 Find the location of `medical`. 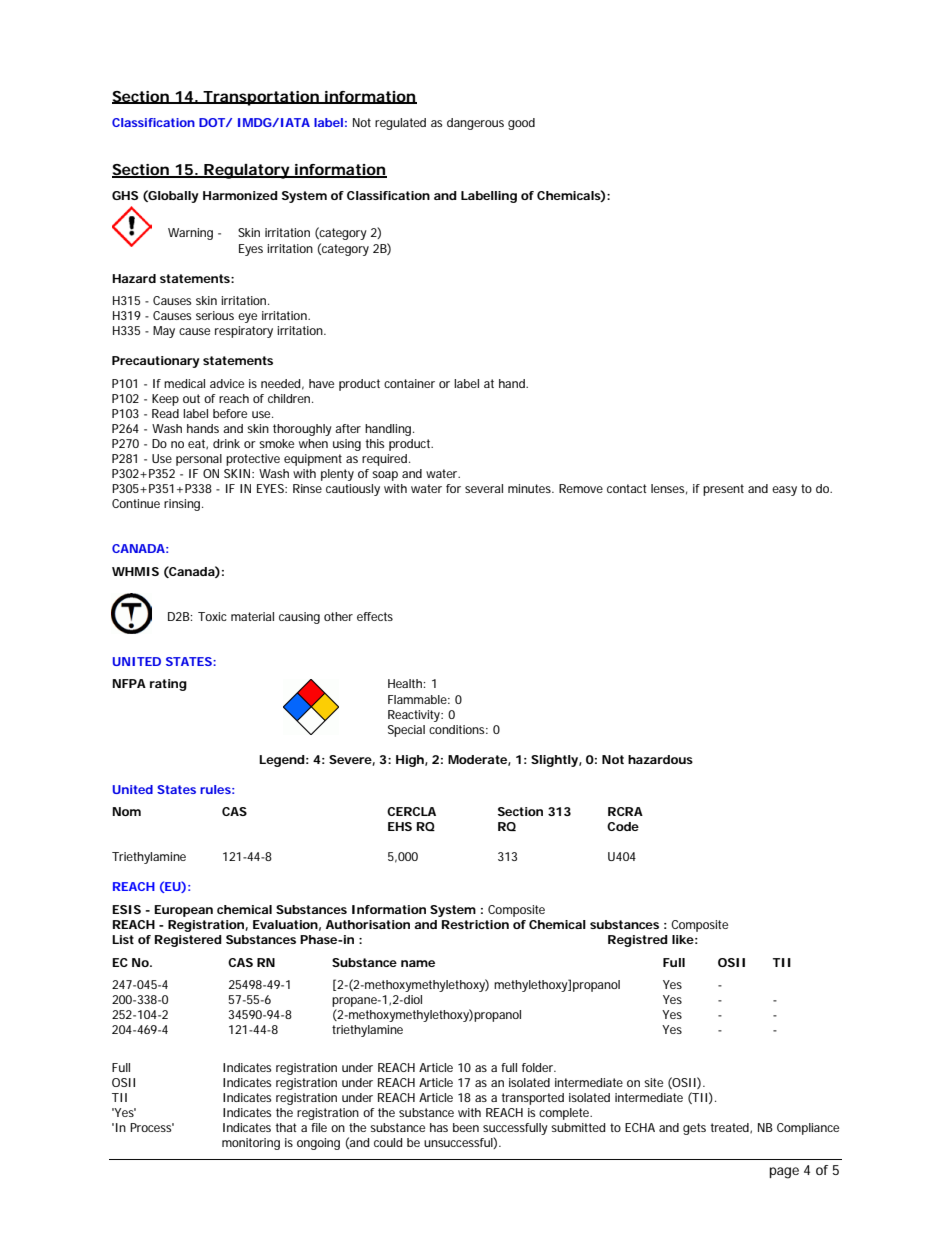

medical is located at coordinates (184, 383).
